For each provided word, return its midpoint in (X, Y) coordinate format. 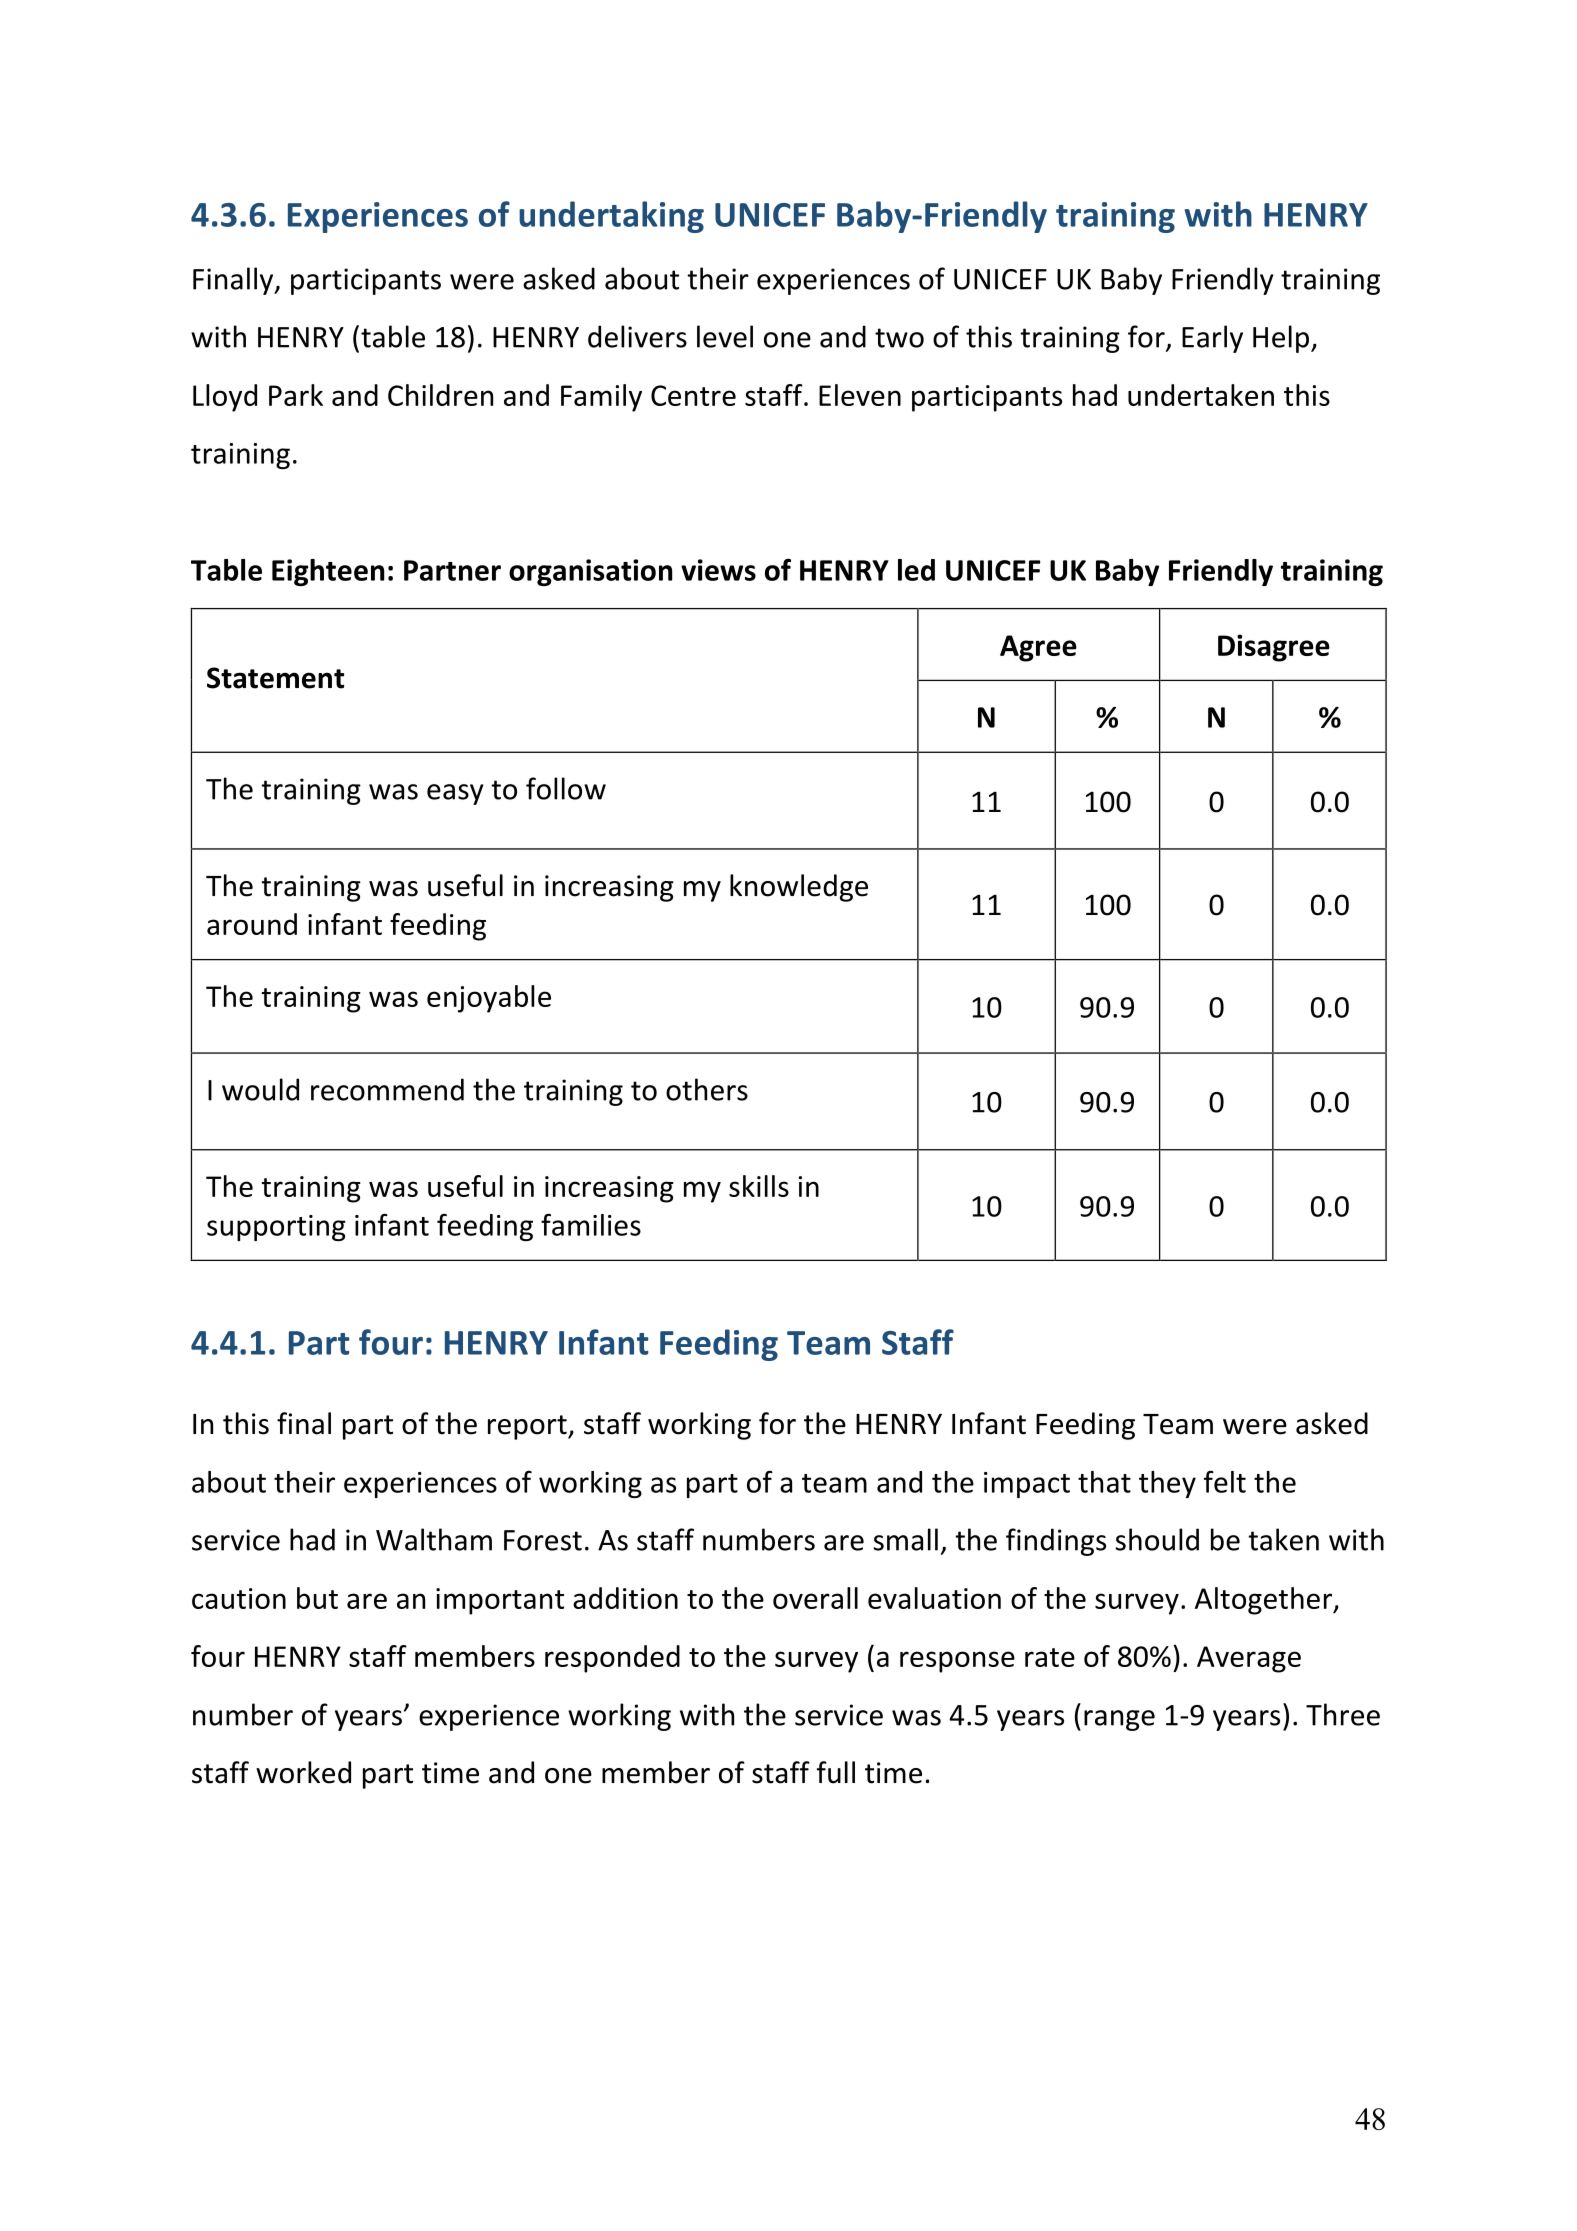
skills (759, 1186)
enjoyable (489, 999)
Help (1281, 339)
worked (303, 1772)
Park (296, 395)
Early (1212, 339)
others (707, 1089)
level (725, 336)
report (528, 1427)
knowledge (799, 888)
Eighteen (328, 572)
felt (1225, 1481)
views (718, 570)
